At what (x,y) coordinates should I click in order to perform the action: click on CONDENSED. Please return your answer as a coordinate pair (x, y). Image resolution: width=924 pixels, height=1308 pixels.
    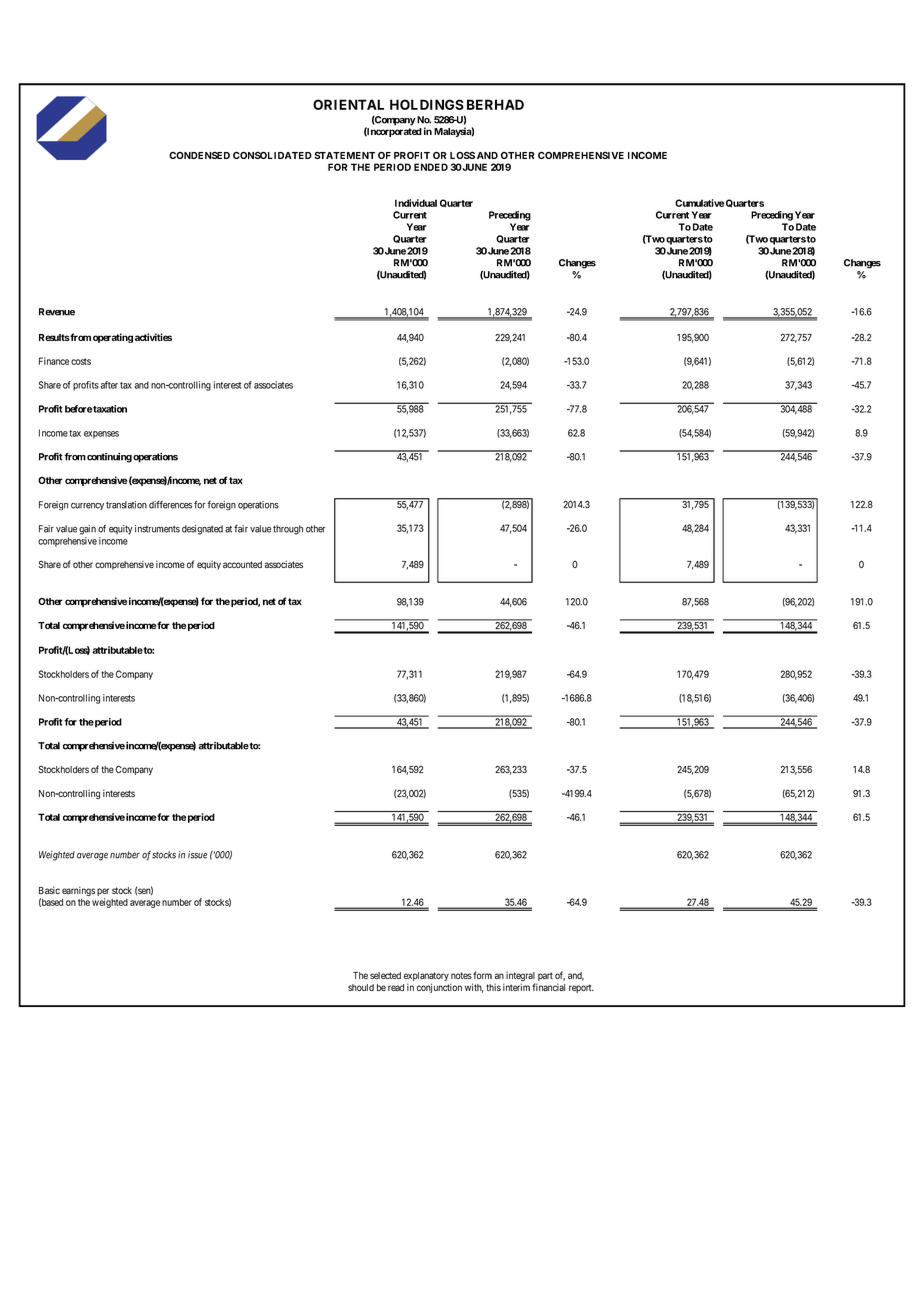
    Looking at the image, I should click on (199, 155).
